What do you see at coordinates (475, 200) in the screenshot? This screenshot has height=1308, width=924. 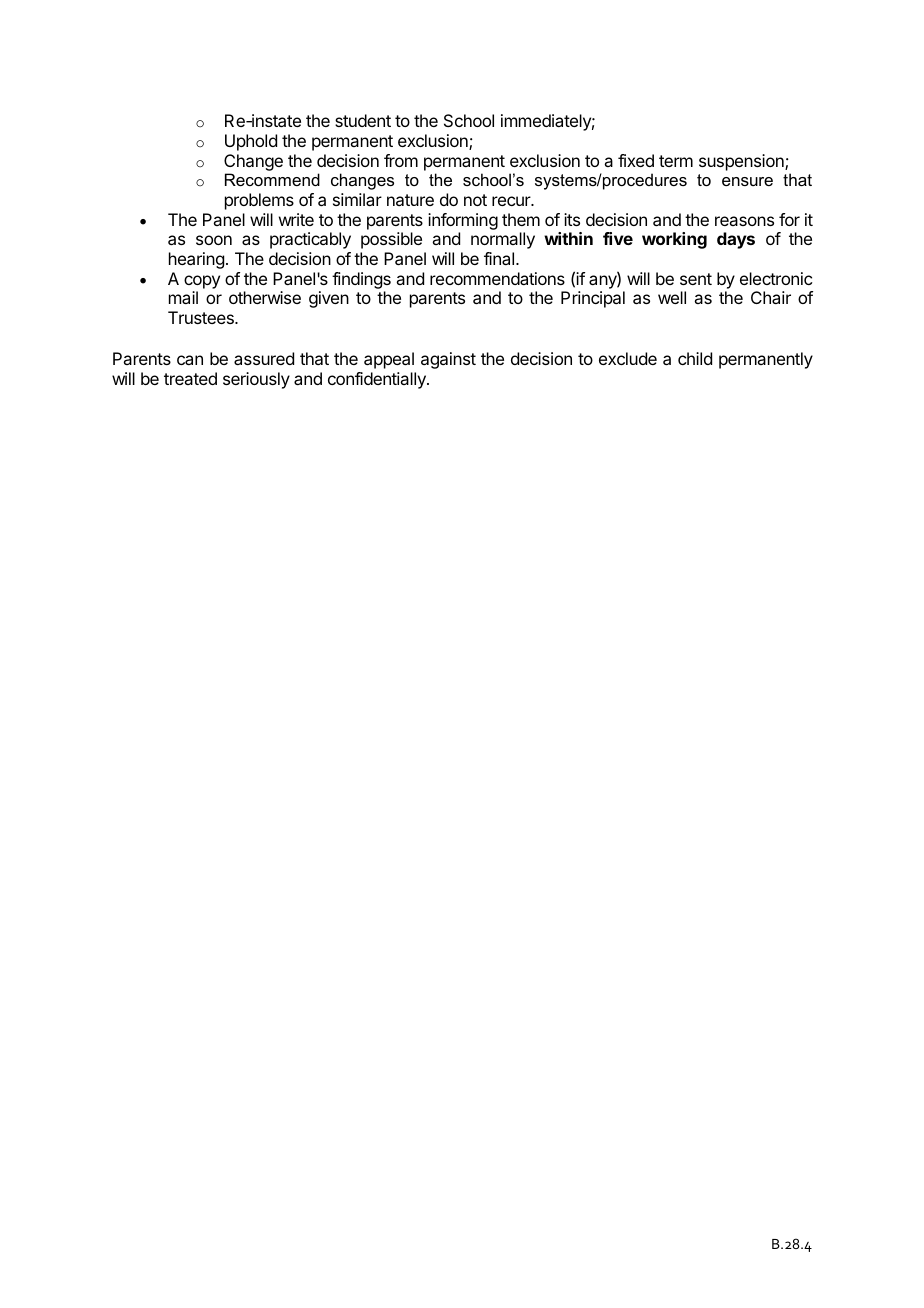 I see `not` at bounding box center [475, 200].
